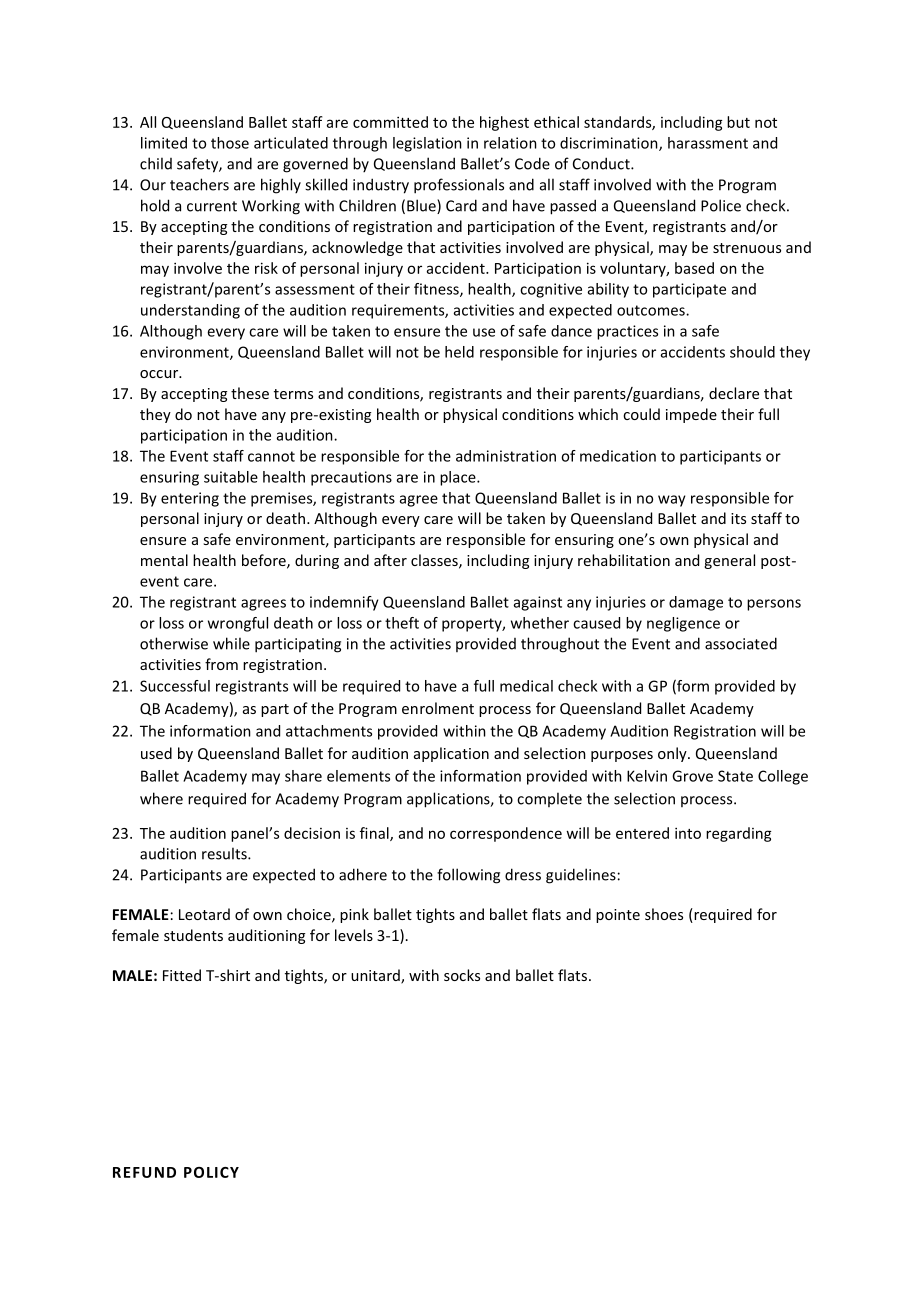 The height and width of the screenshot is (1308, 924). I want to click on associated, so click(741, 643).
